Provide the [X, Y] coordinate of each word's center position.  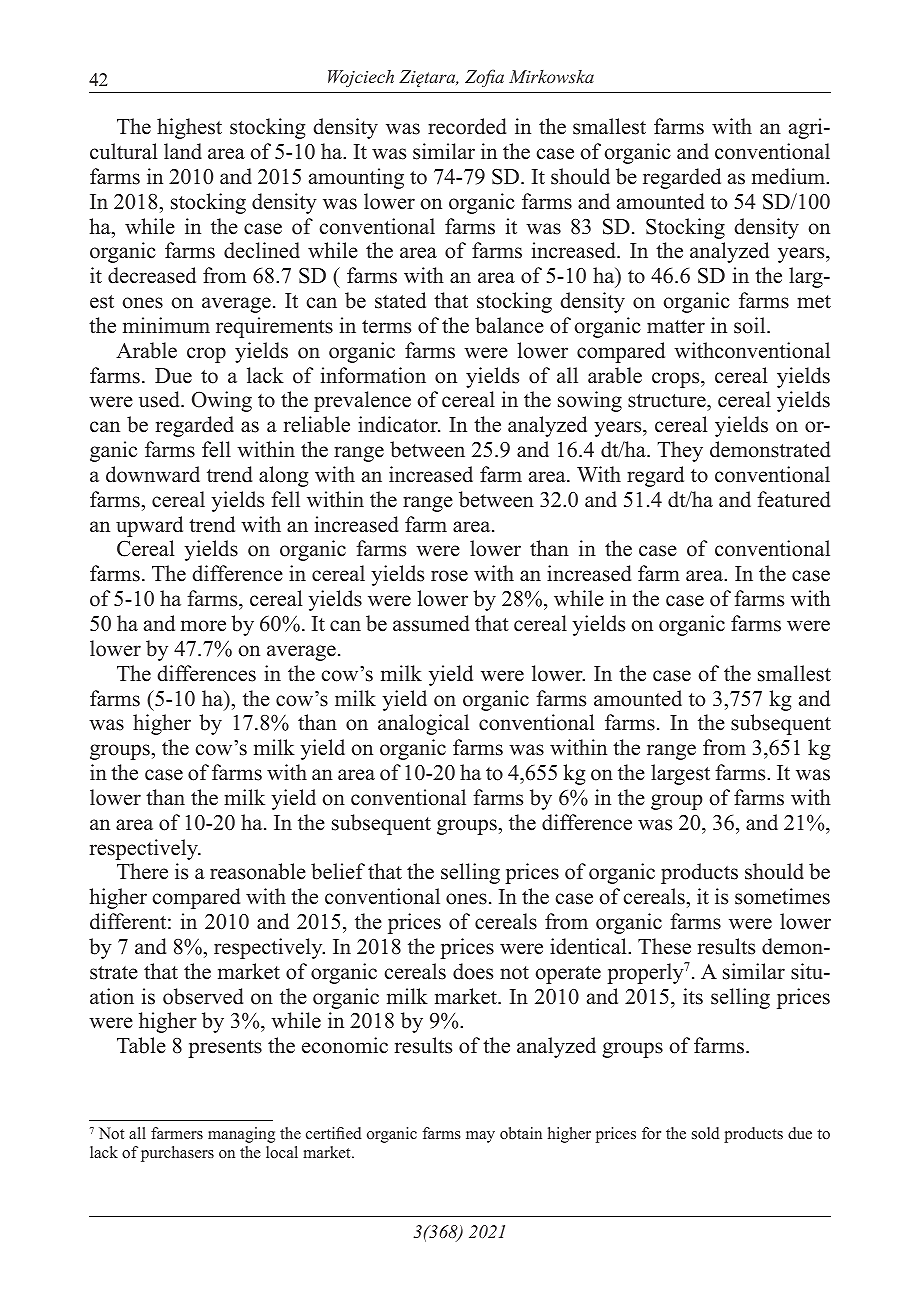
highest [189, 128]
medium [789, 176]
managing [241, 1135]
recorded [467, 126]
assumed [431, 623]
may [480, 1137]
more [203, 626]
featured [793, 499]
